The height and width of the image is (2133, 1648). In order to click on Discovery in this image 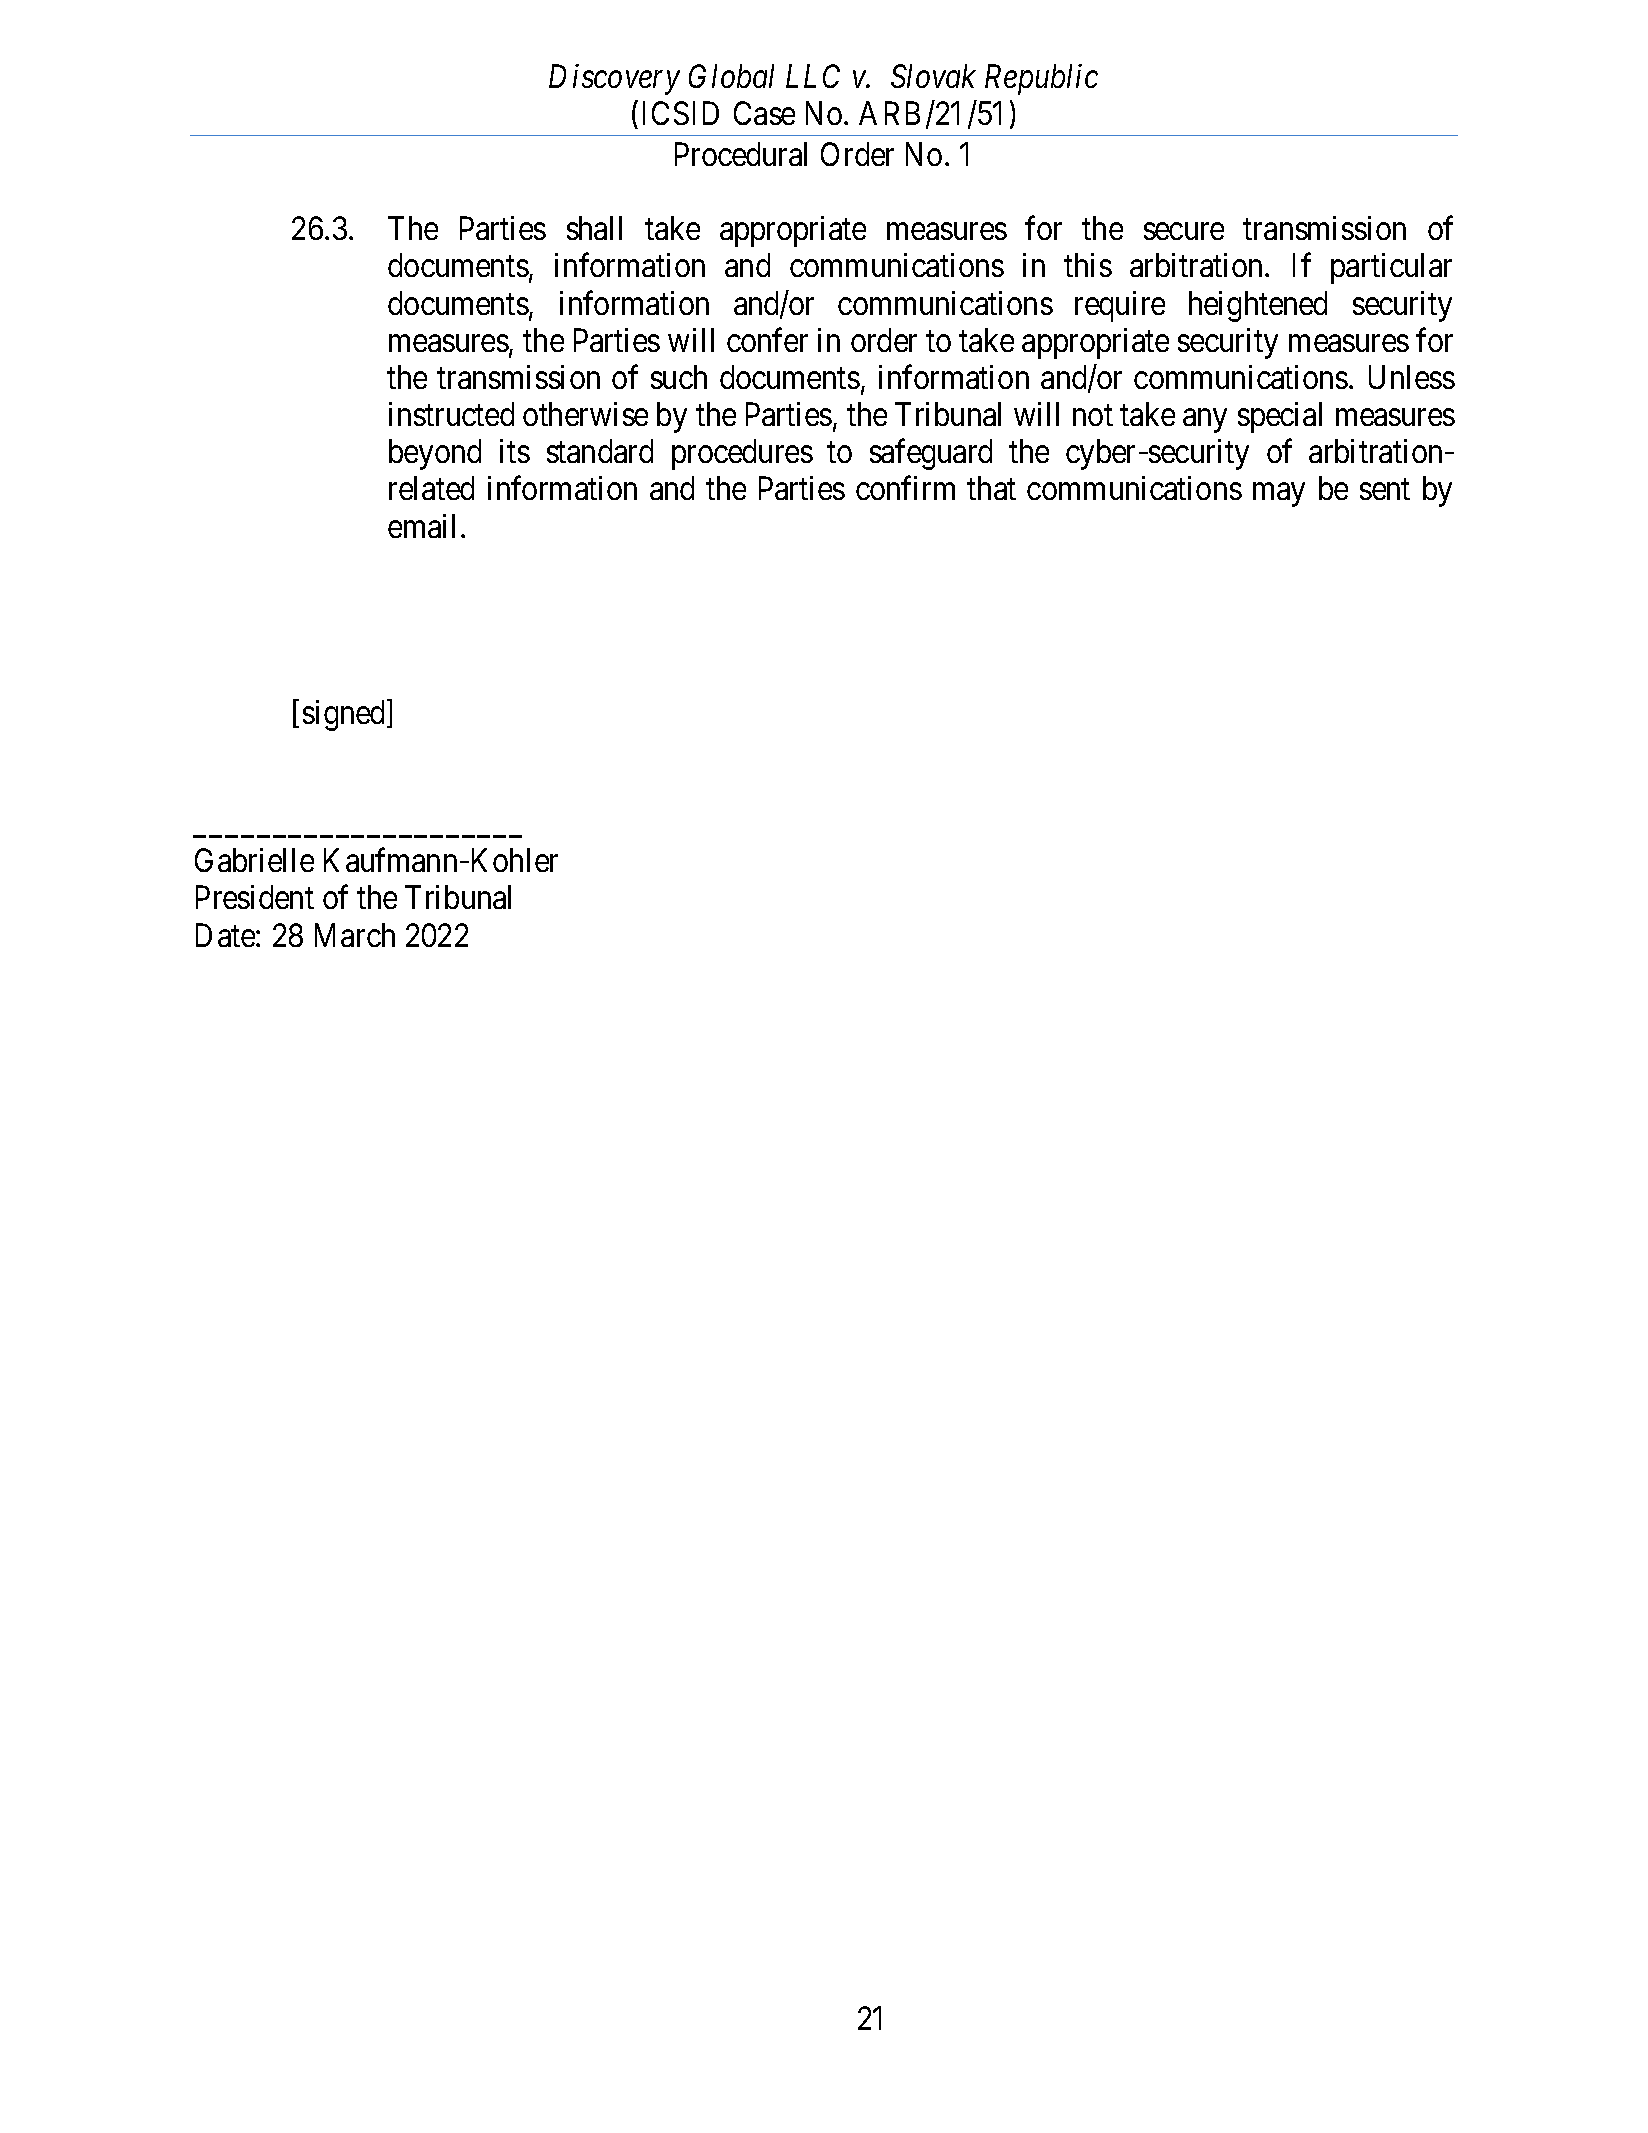, I will do `click(614, 80)`.
